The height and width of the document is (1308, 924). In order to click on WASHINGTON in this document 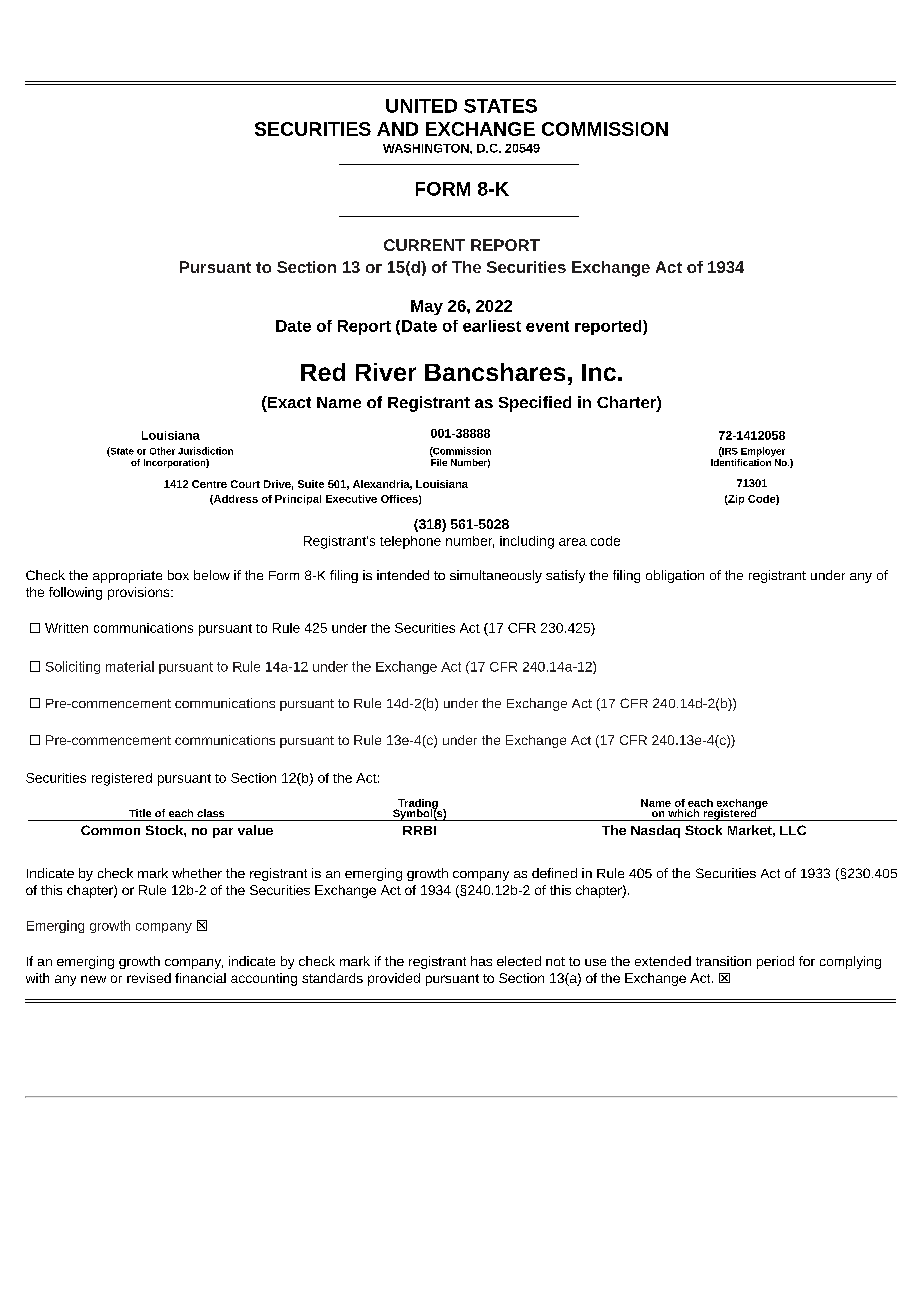, I will do `click(427, 148)`.
